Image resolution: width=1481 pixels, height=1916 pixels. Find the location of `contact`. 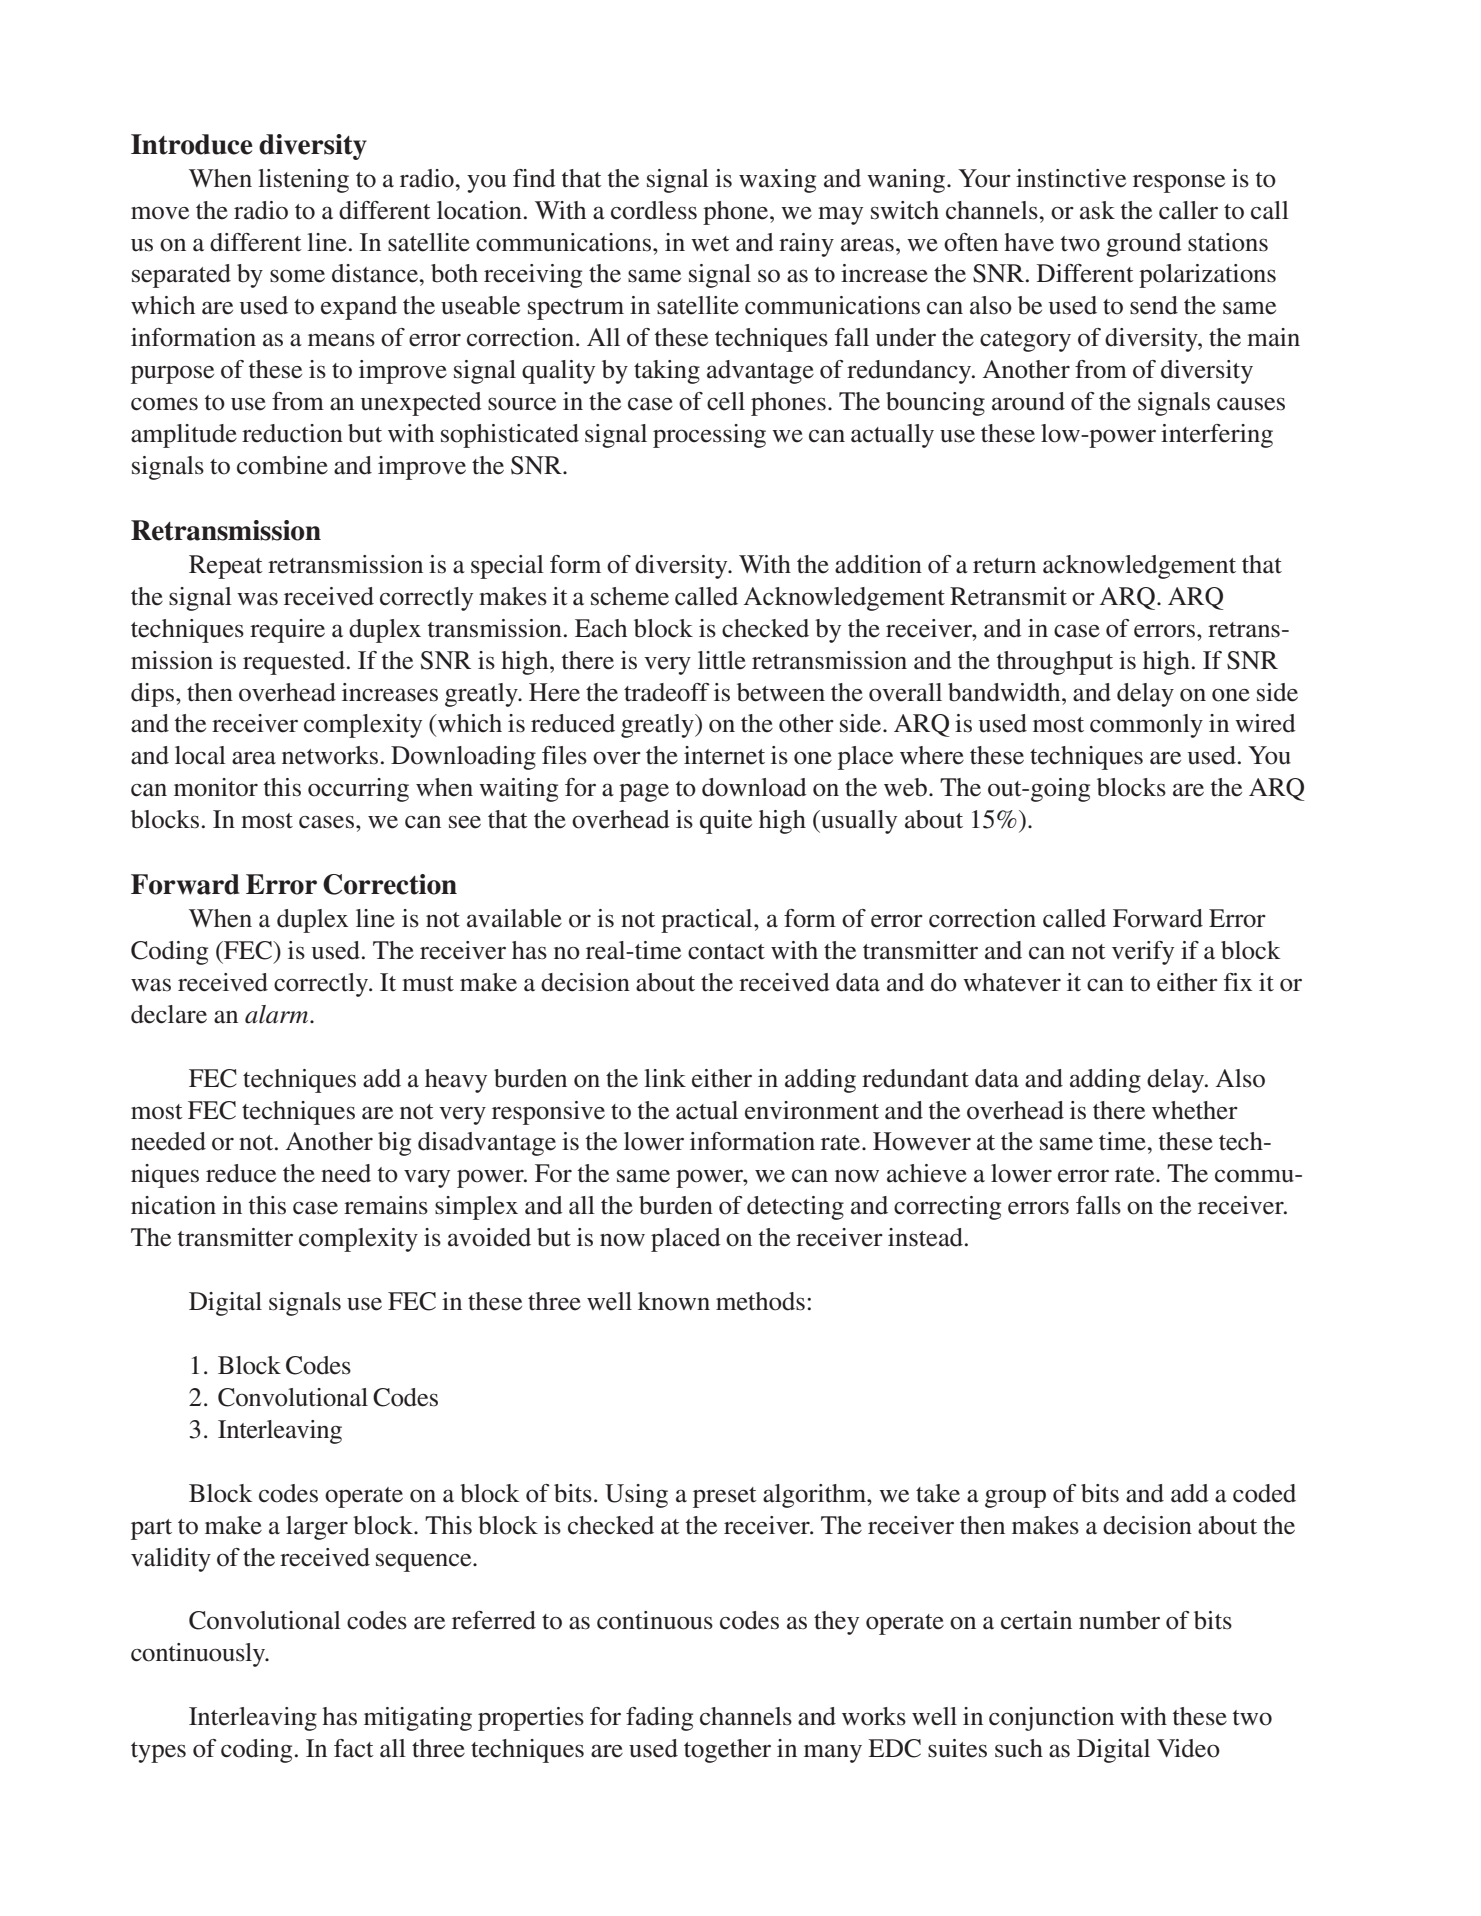

contact is located at coordinates (726, 952).
